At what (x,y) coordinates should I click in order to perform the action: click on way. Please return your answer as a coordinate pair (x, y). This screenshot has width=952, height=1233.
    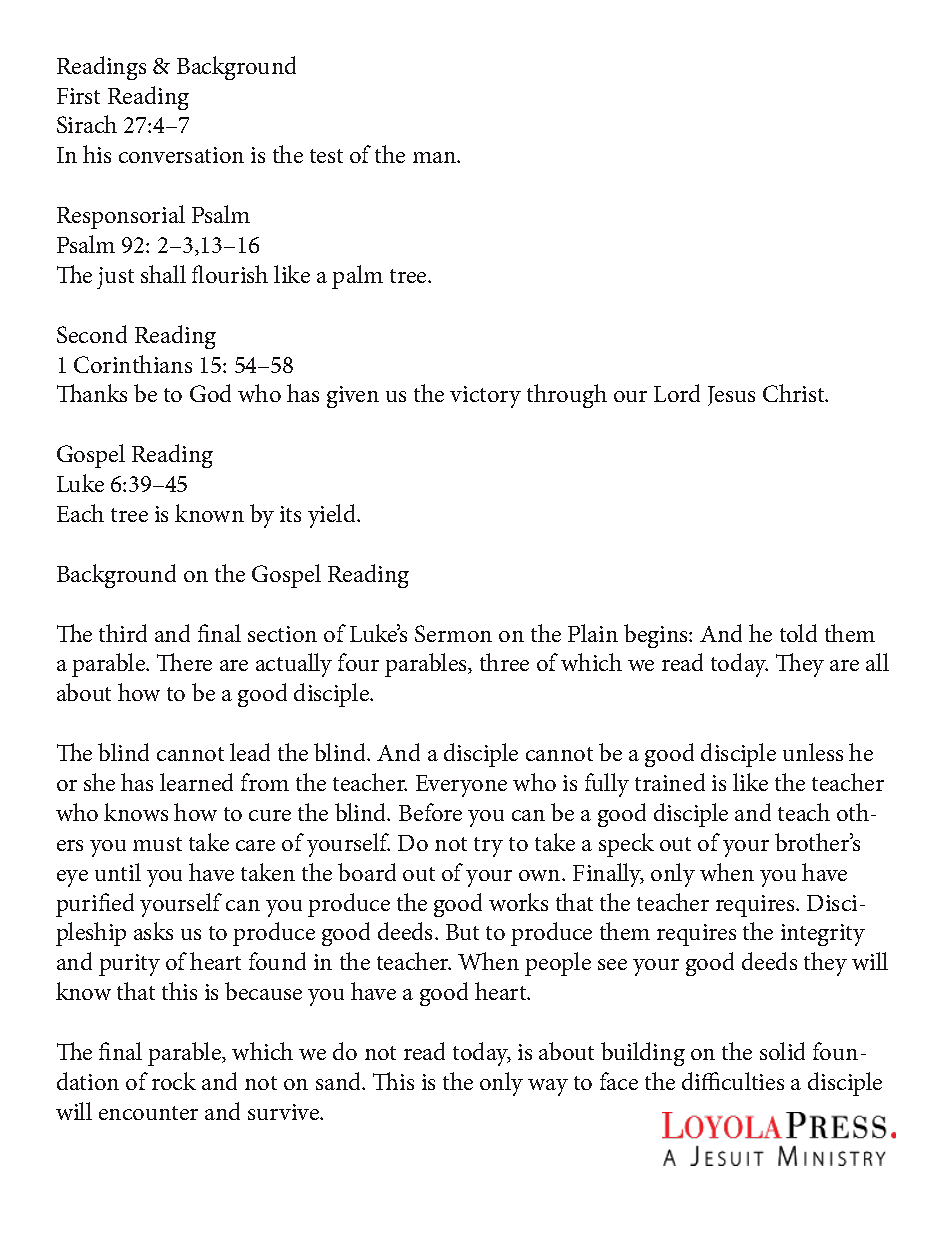
    Looking at the image, I should click on (548, 1087).
